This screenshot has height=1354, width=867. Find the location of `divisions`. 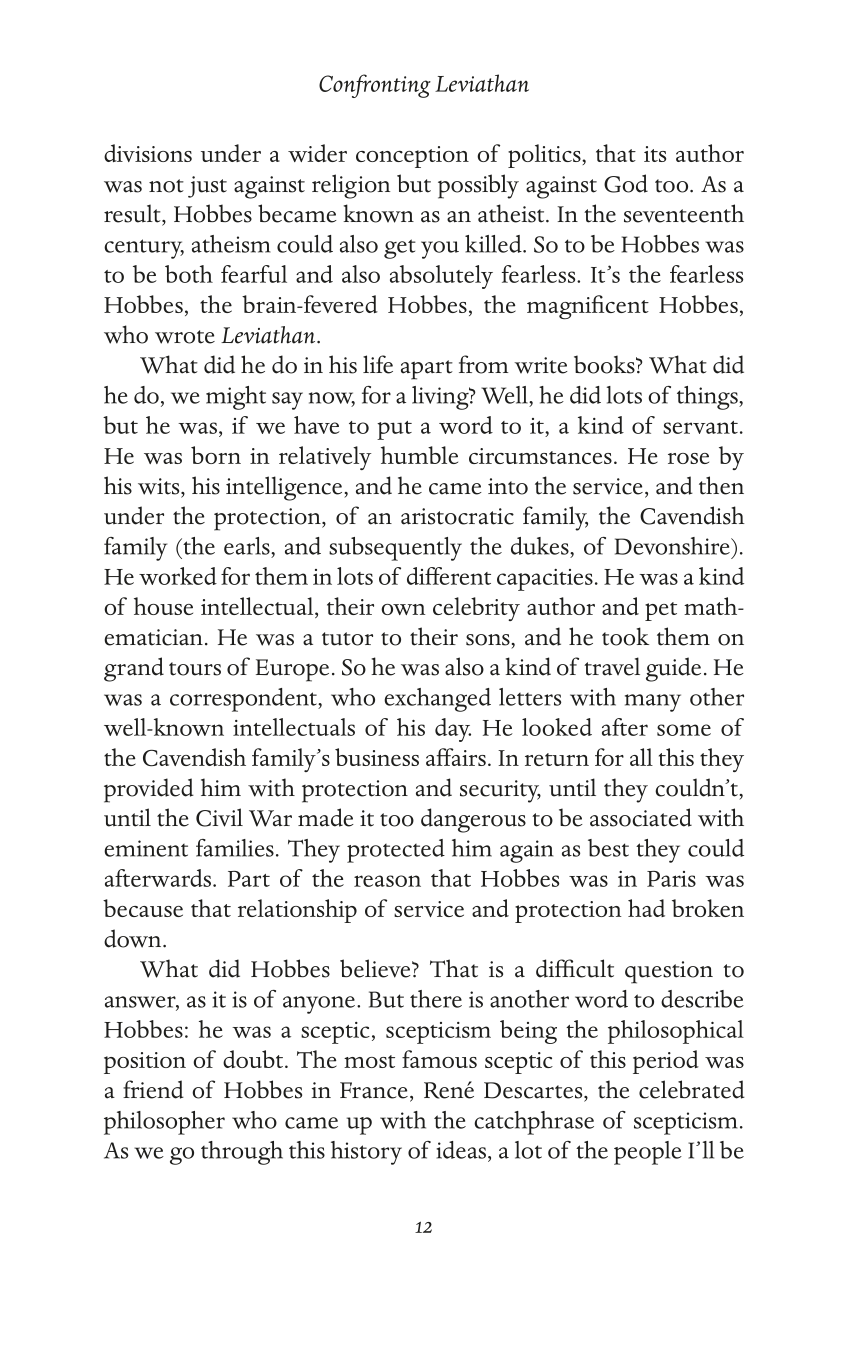

divisions is located at coordinates (148, 153).
